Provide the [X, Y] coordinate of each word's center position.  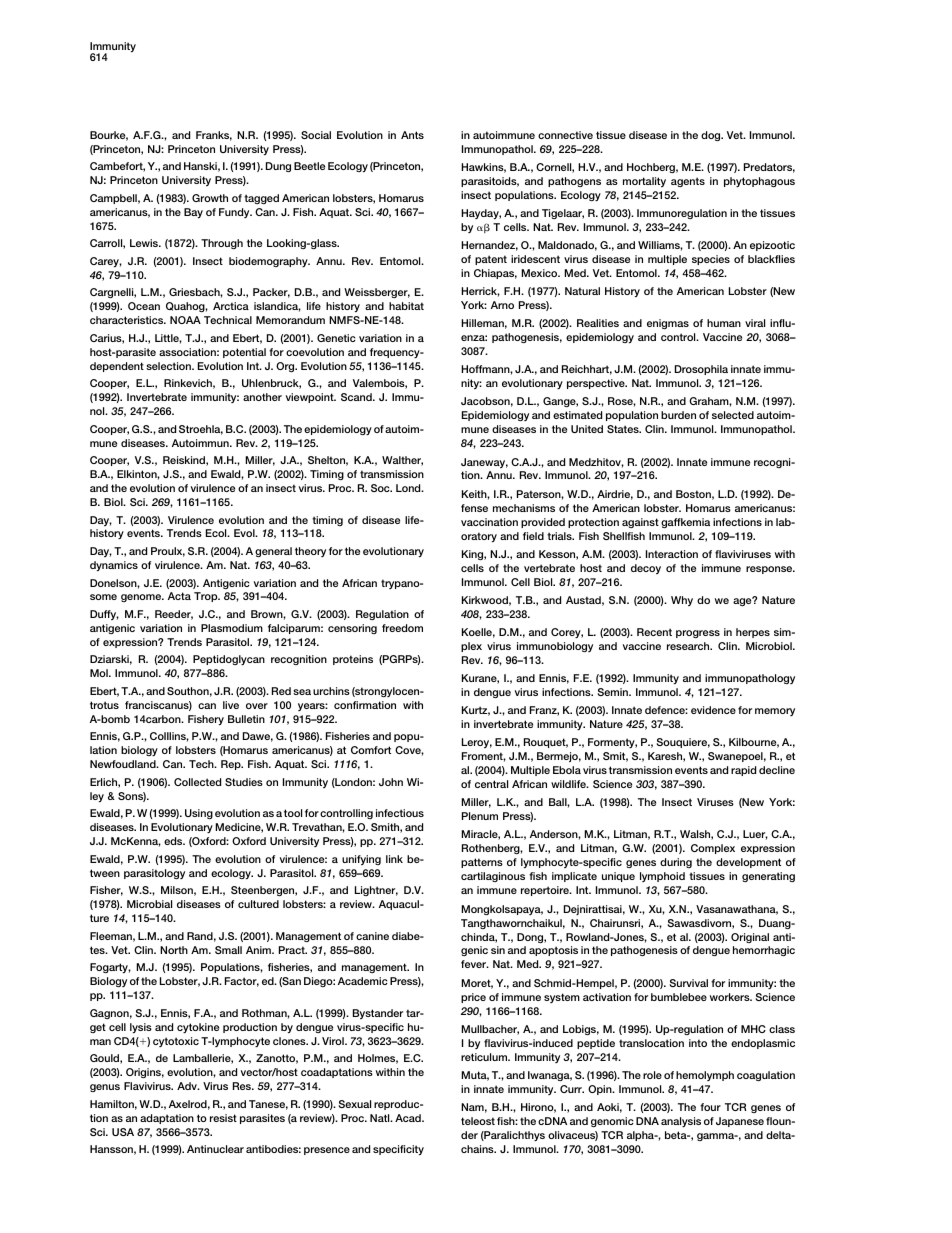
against [640, 523]
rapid [743, 771]
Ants [412, 135]
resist [223, 1118]
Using [199, 814]
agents [688, 182]
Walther [402, 461]
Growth [210, 198]
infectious [400, 813]
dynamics [114, 566]
